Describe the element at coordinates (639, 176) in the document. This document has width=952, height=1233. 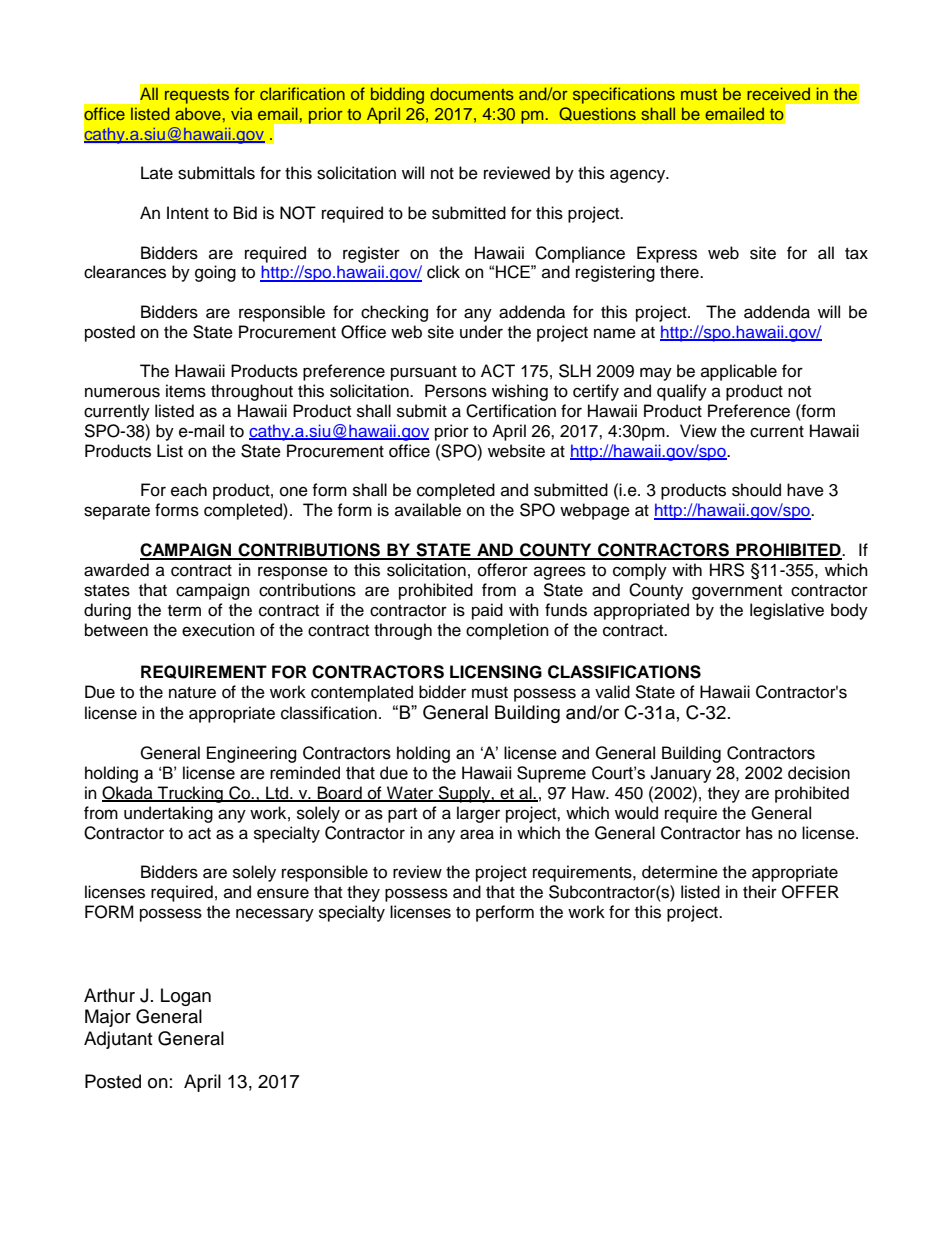
I see `agency` at that location.
